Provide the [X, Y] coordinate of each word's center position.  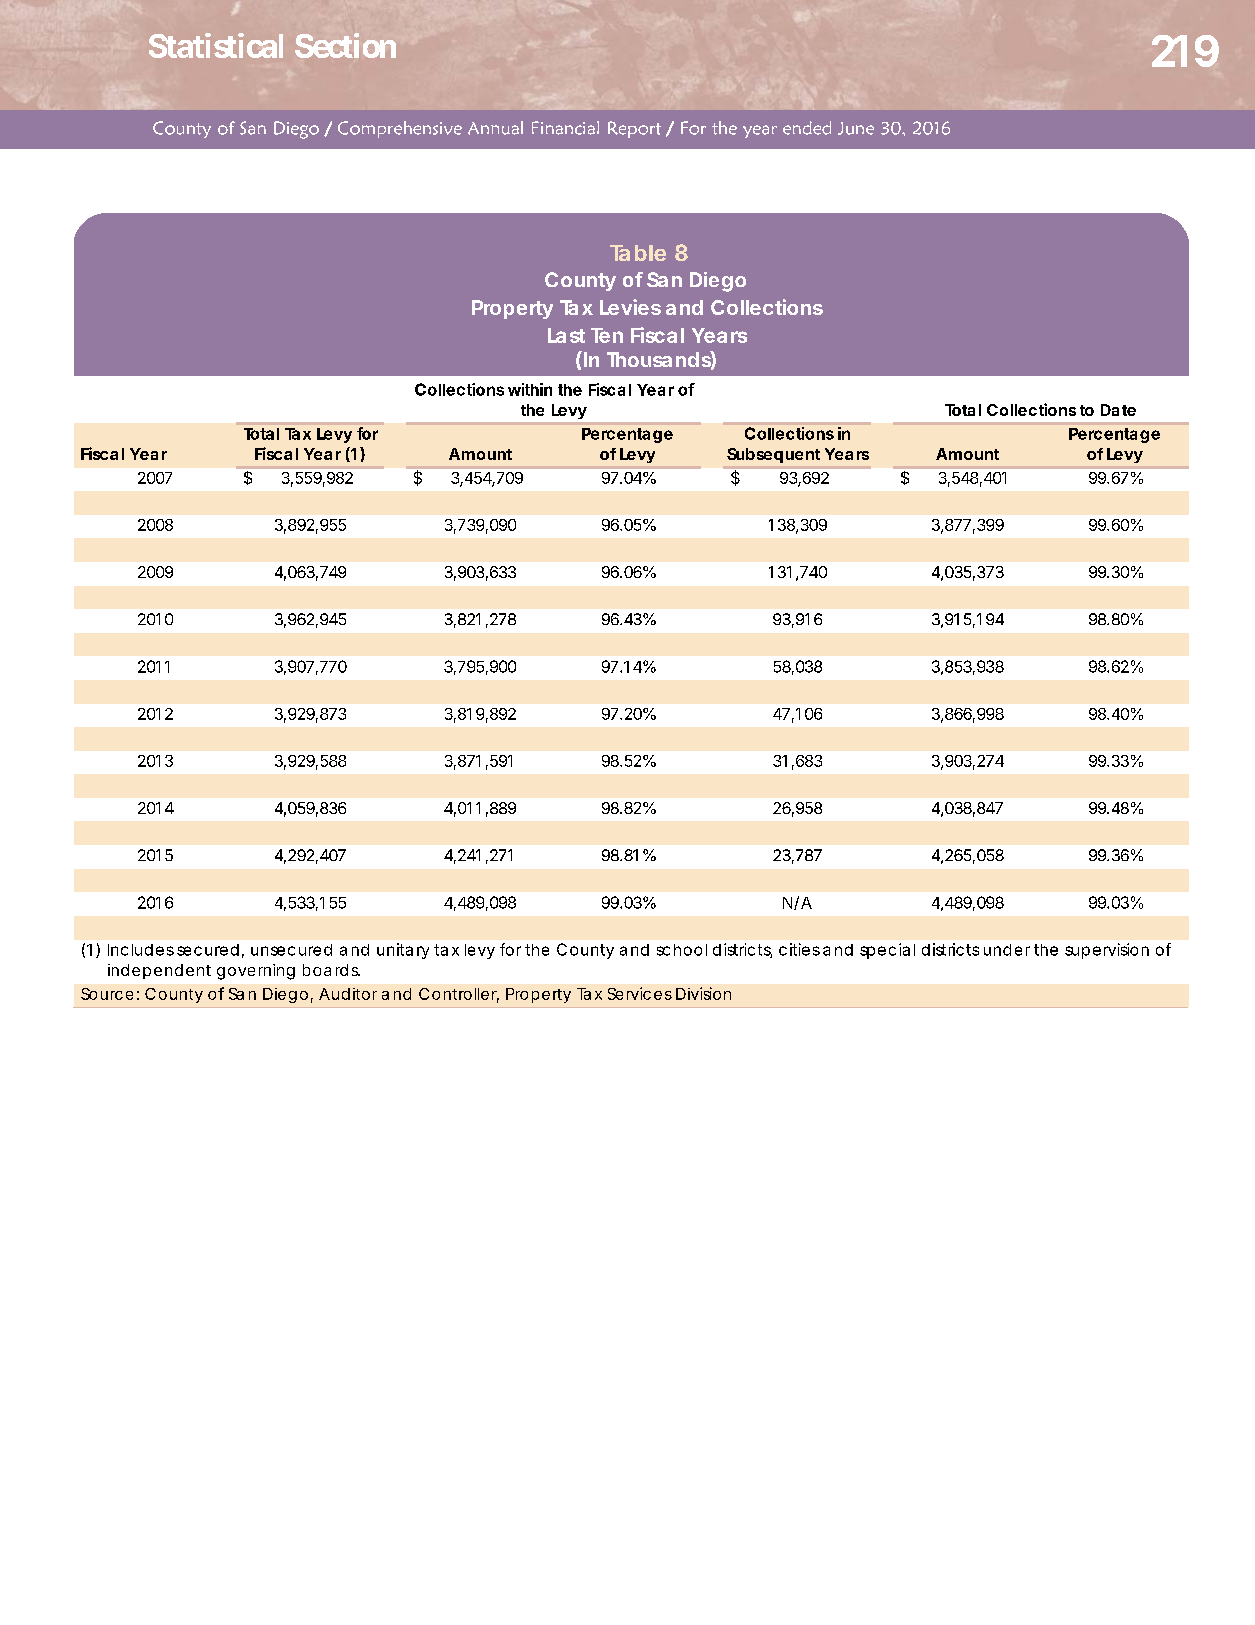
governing [256, 972]
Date [1118, 410]
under [1007, 950]
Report [634, 129]
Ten [607, 335]
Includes [141, 950]
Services [640, 993]
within [530, 389]
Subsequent [773, 455]
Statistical [216, 45]
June [856, 128]
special [887, 951]
